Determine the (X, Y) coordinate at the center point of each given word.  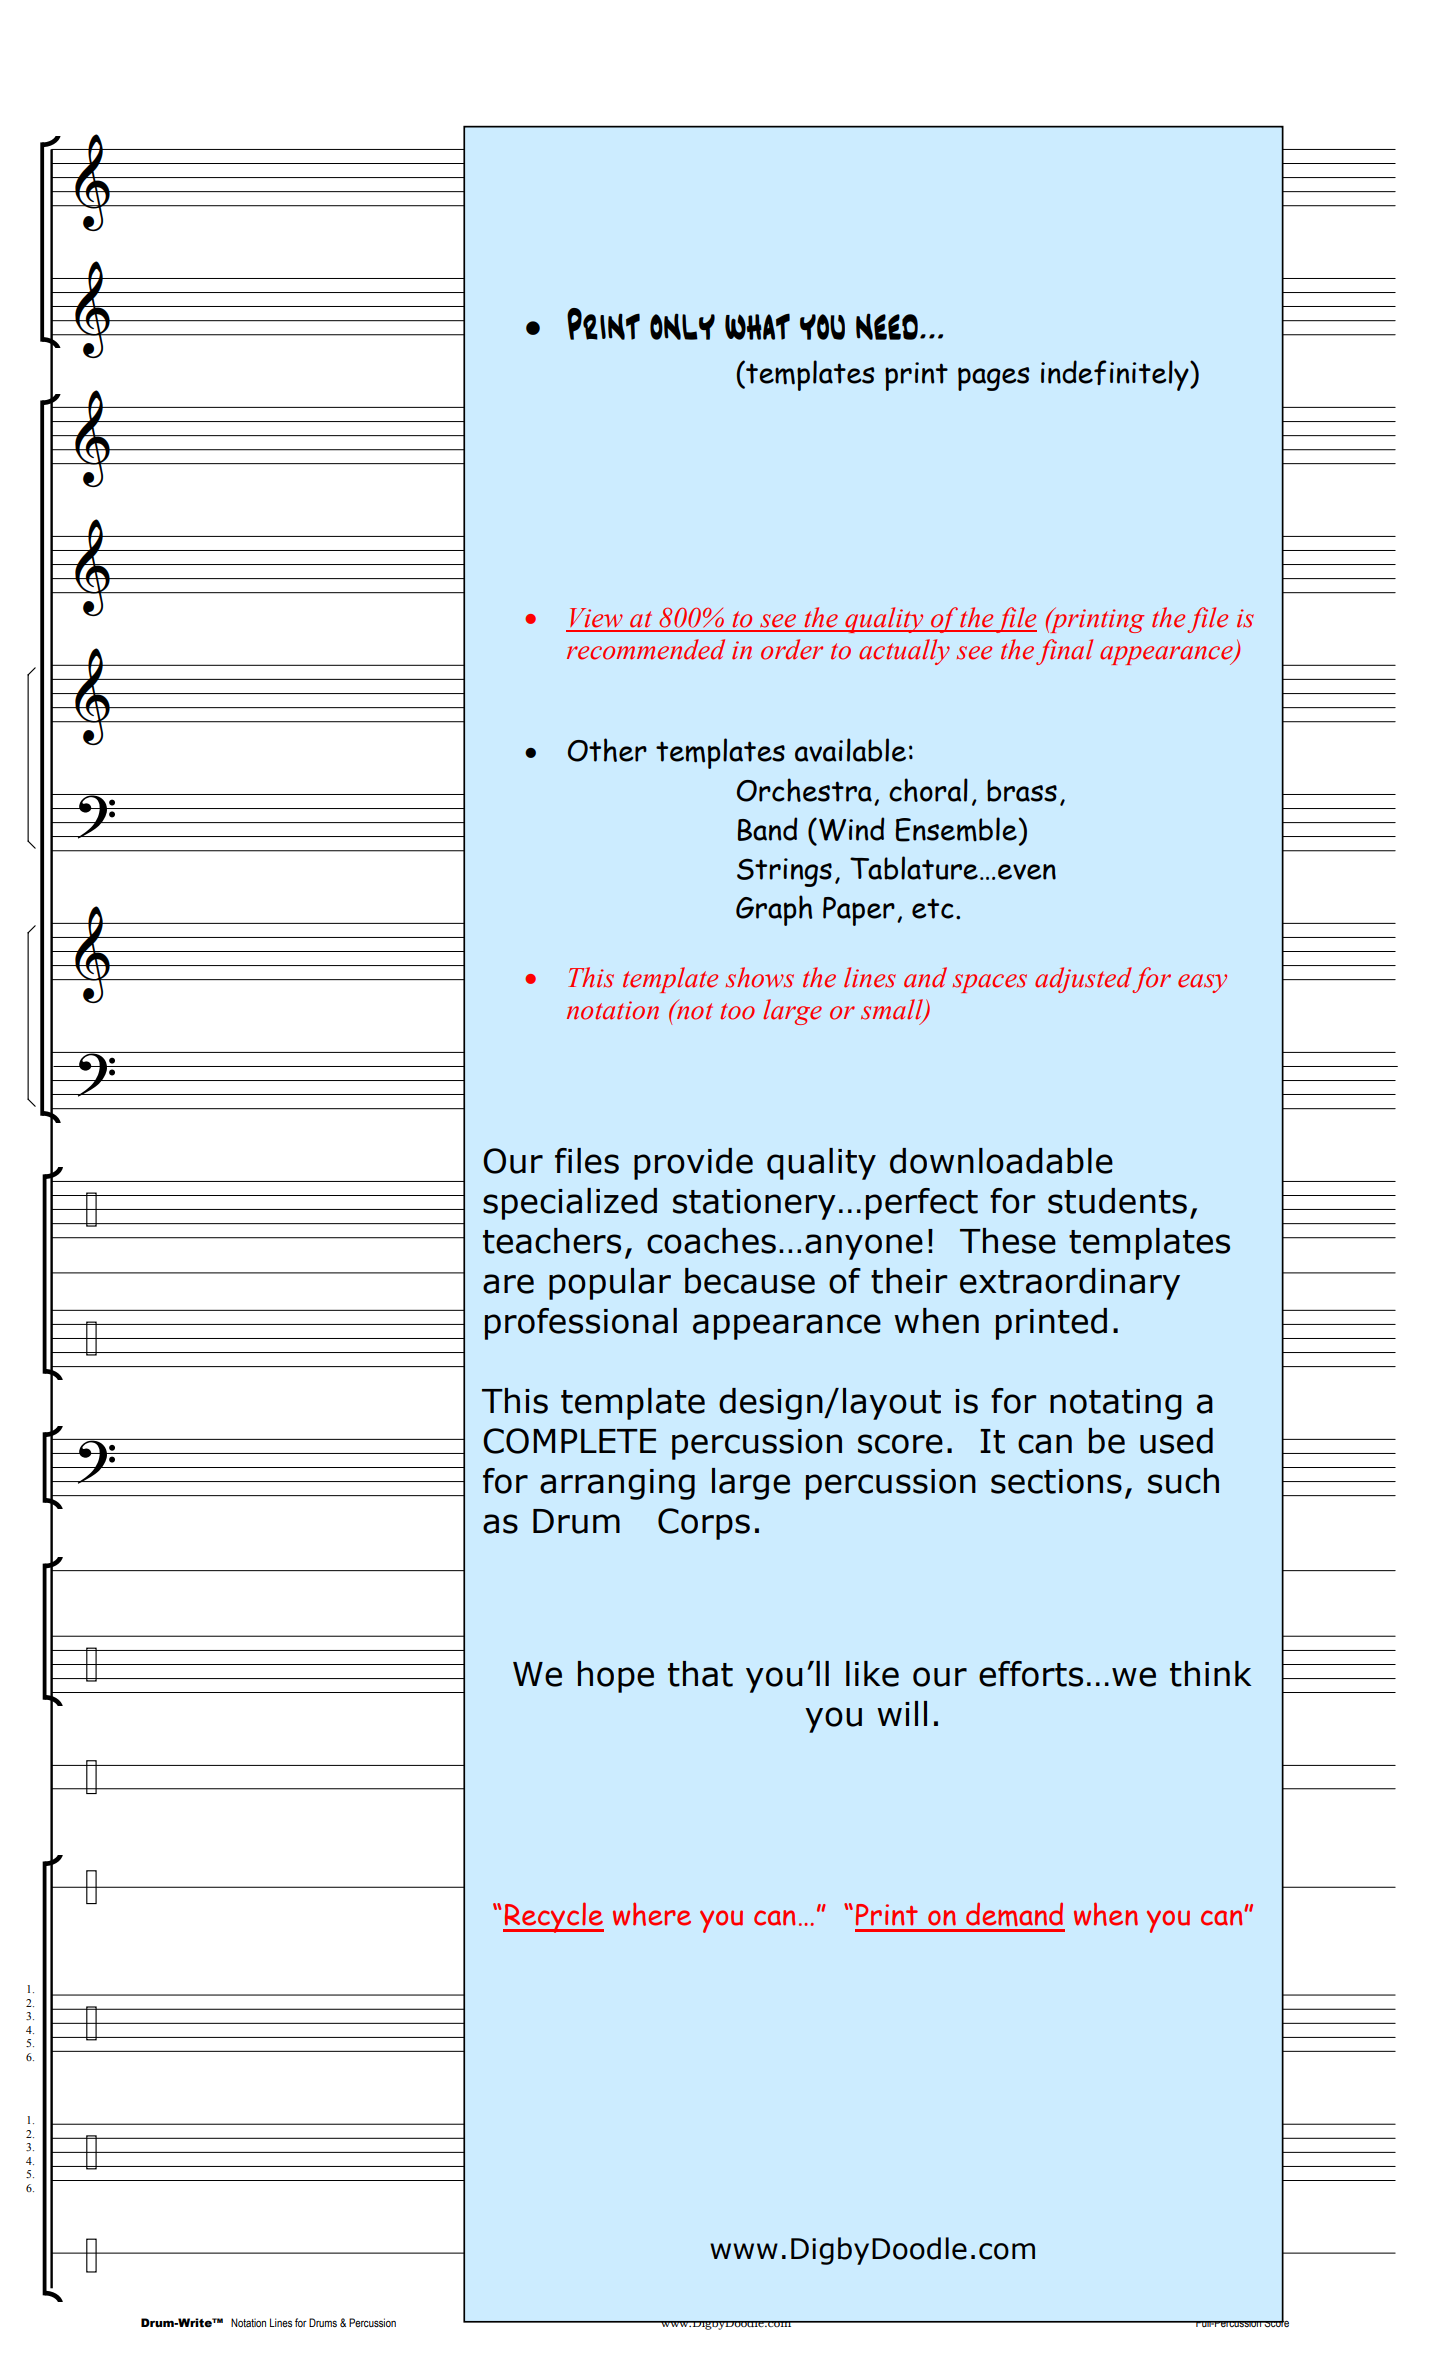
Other (607, 750)
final (1064, 652)
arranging (617, 1484)
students (1117, 1201)
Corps (704, 1524)
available (850, 750)
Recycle (553, 1917)
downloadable (1001, 1161)
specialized (570, 1204)
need (887, 326)
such (1183, 1481)
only (682, 326)
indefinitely (1116, 375)
